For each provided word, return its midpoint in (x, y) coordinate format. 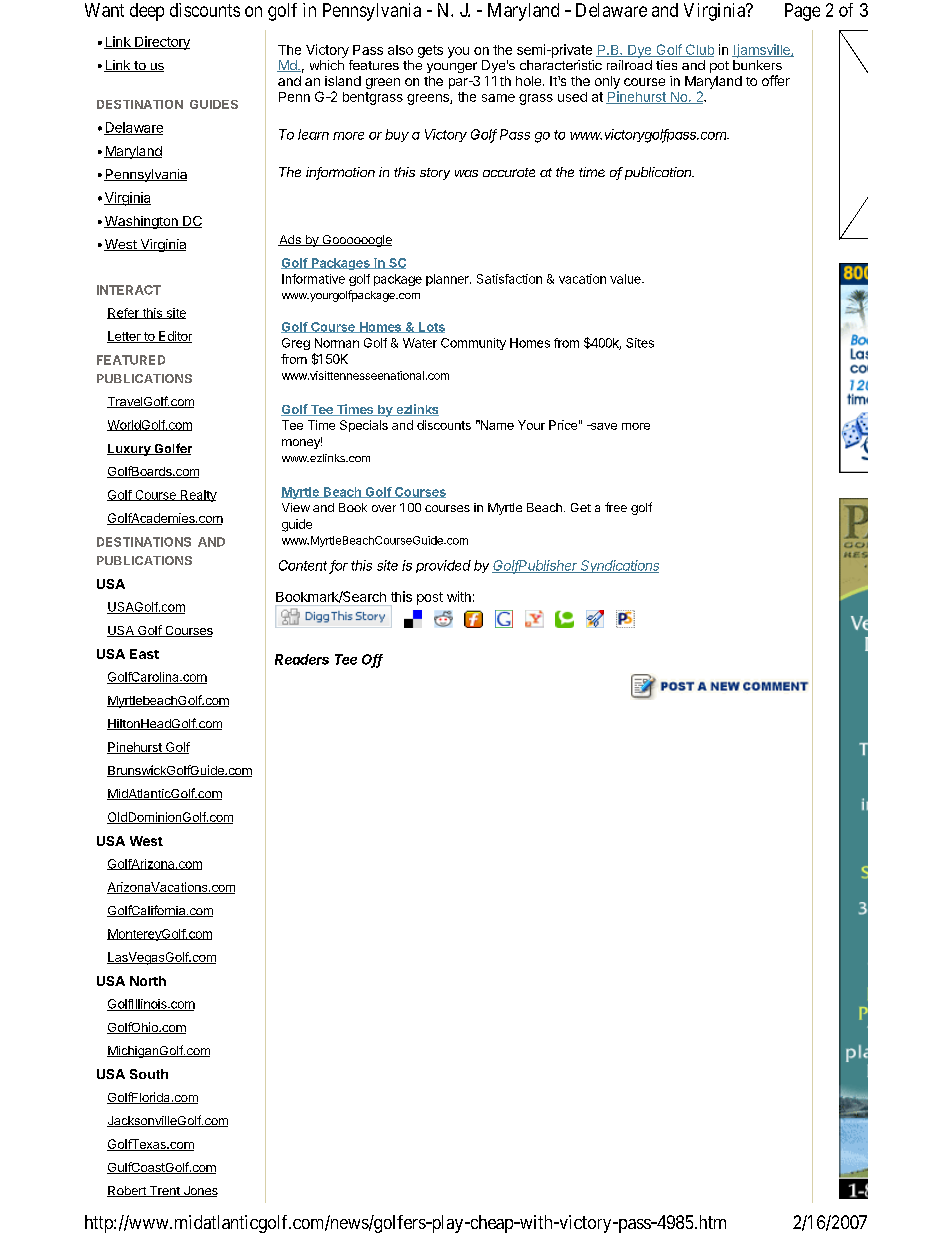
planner (448, 280)
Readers (302, 659)
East (144, 654)
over (384, 508)
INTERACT (129, 290)
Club (698, 50)
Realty (197, 496)
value (626, 279)
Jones (199, 1191)
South (149, 1074)
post (430, 598)
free (616, 507)
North (148, 981)
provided (443, 566)
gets (430, 51)
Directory (161, 43)
